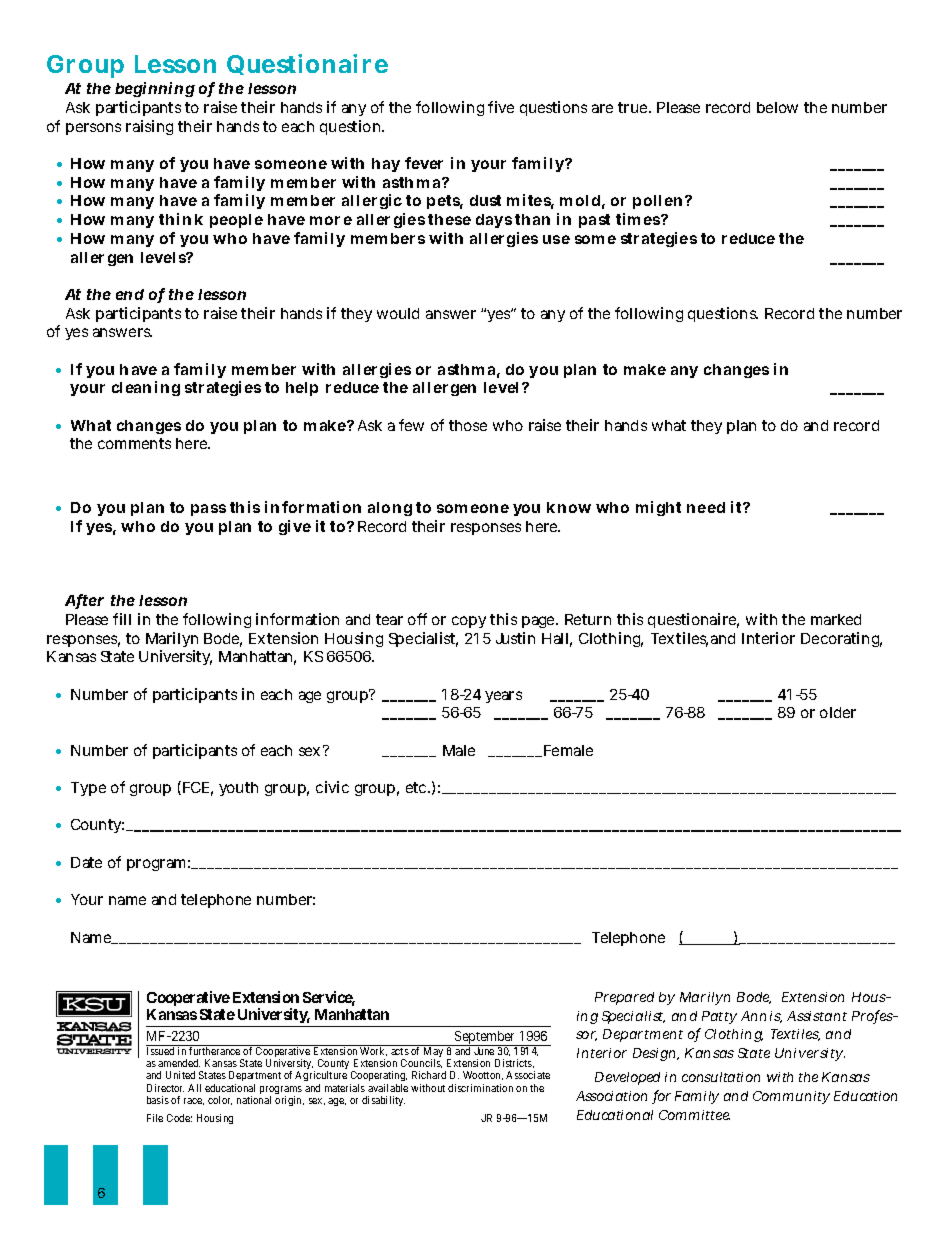 This screenshot has width=952, height=1233. What do you see at coordinates (777, 107) in the screenshot?
I see `below` at bounding box center [777, 107].
